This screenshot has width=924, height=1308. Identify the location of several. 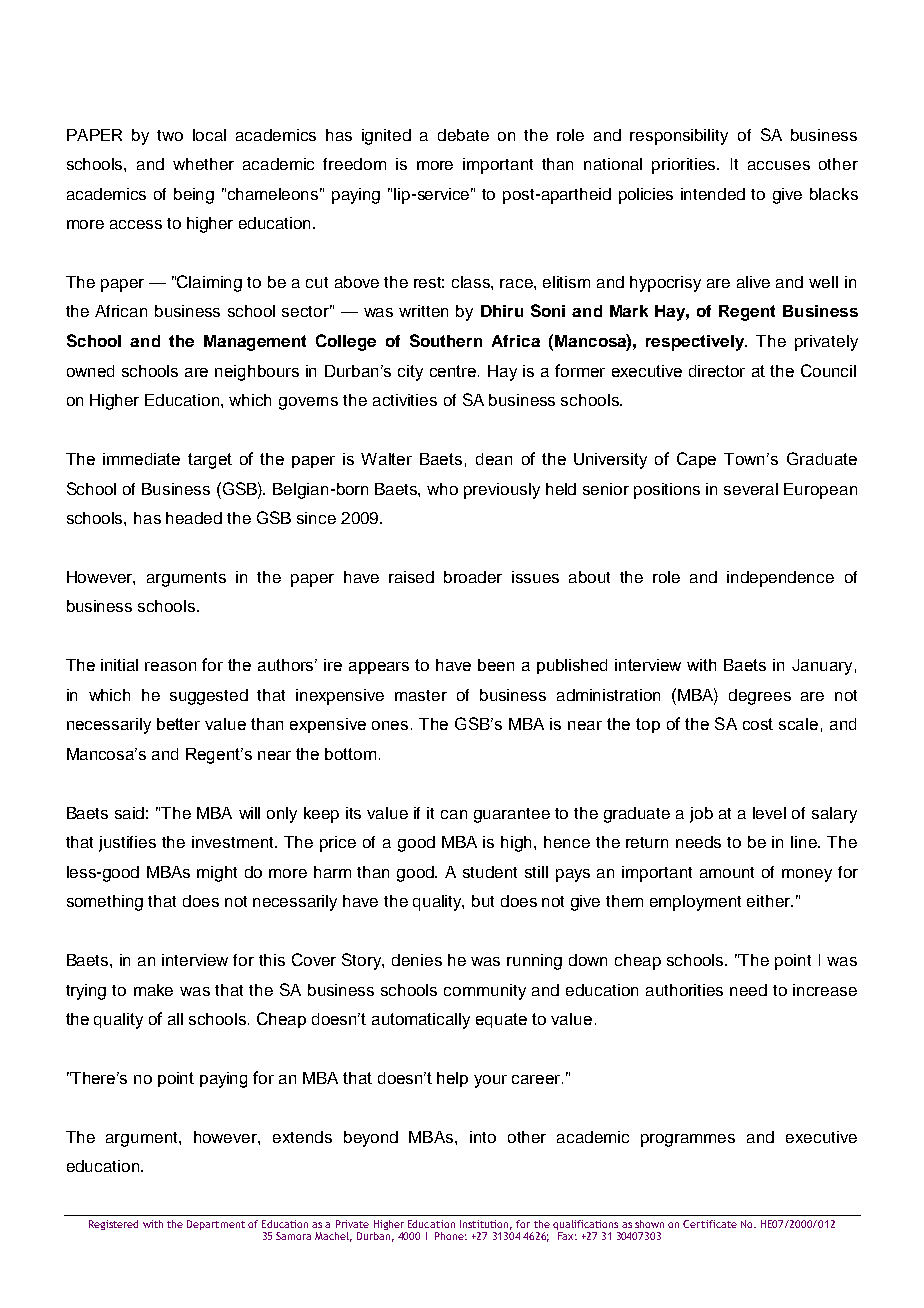
(751, 489).
